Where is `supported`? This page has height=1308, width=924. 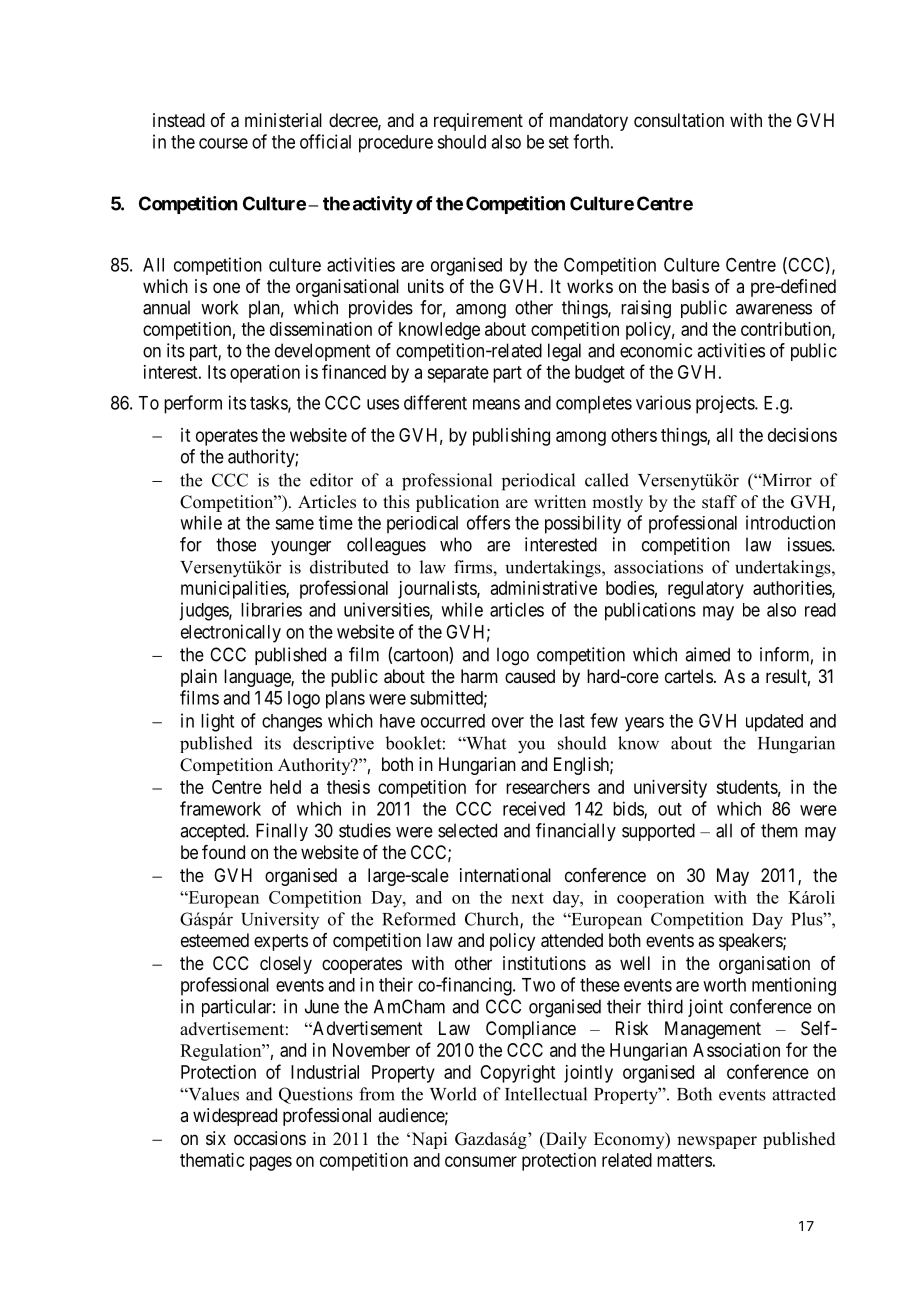 supported is located at coordinates (658, 832).
